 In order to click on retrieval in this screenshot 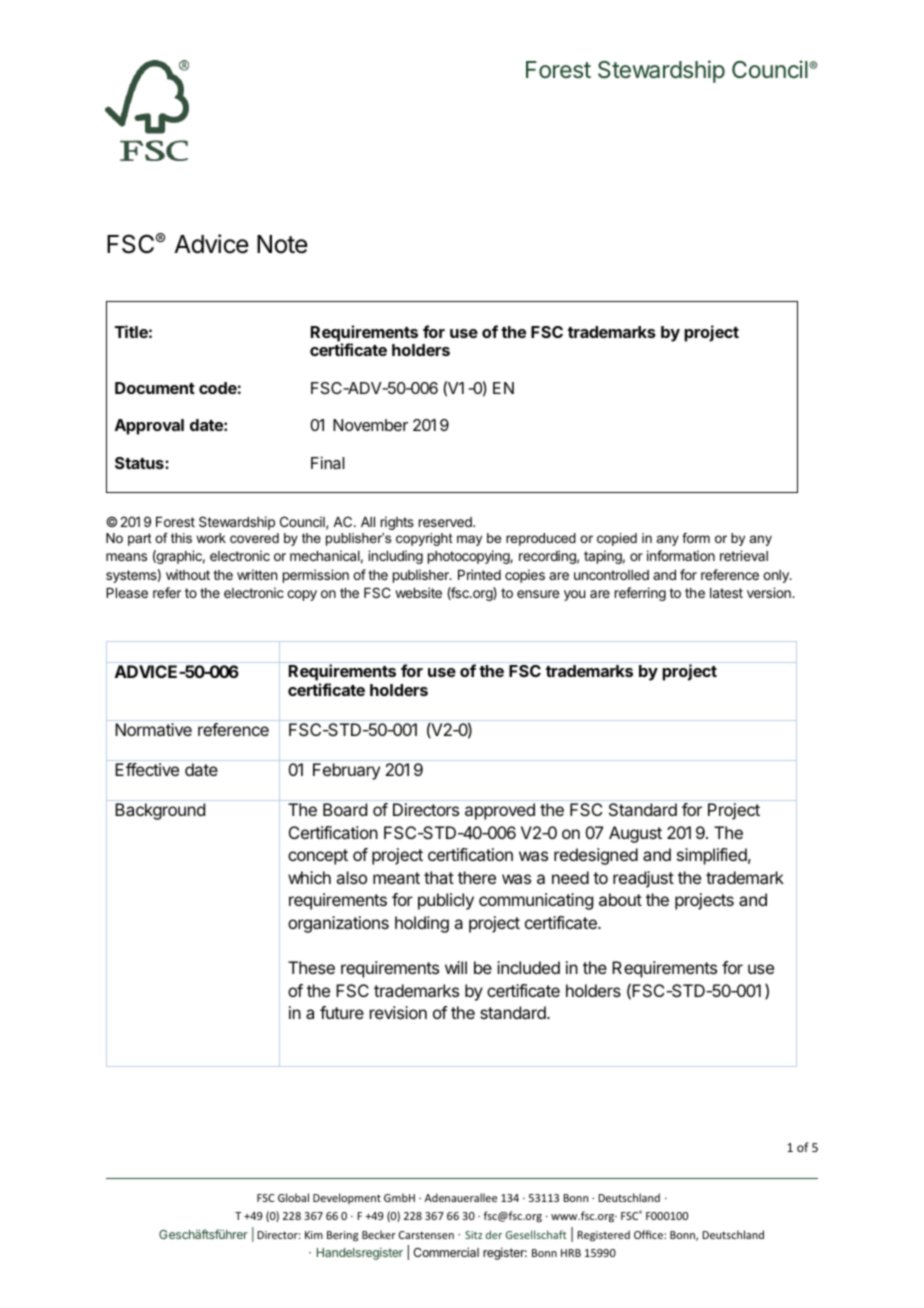, I will do `click(744, 555)`.
